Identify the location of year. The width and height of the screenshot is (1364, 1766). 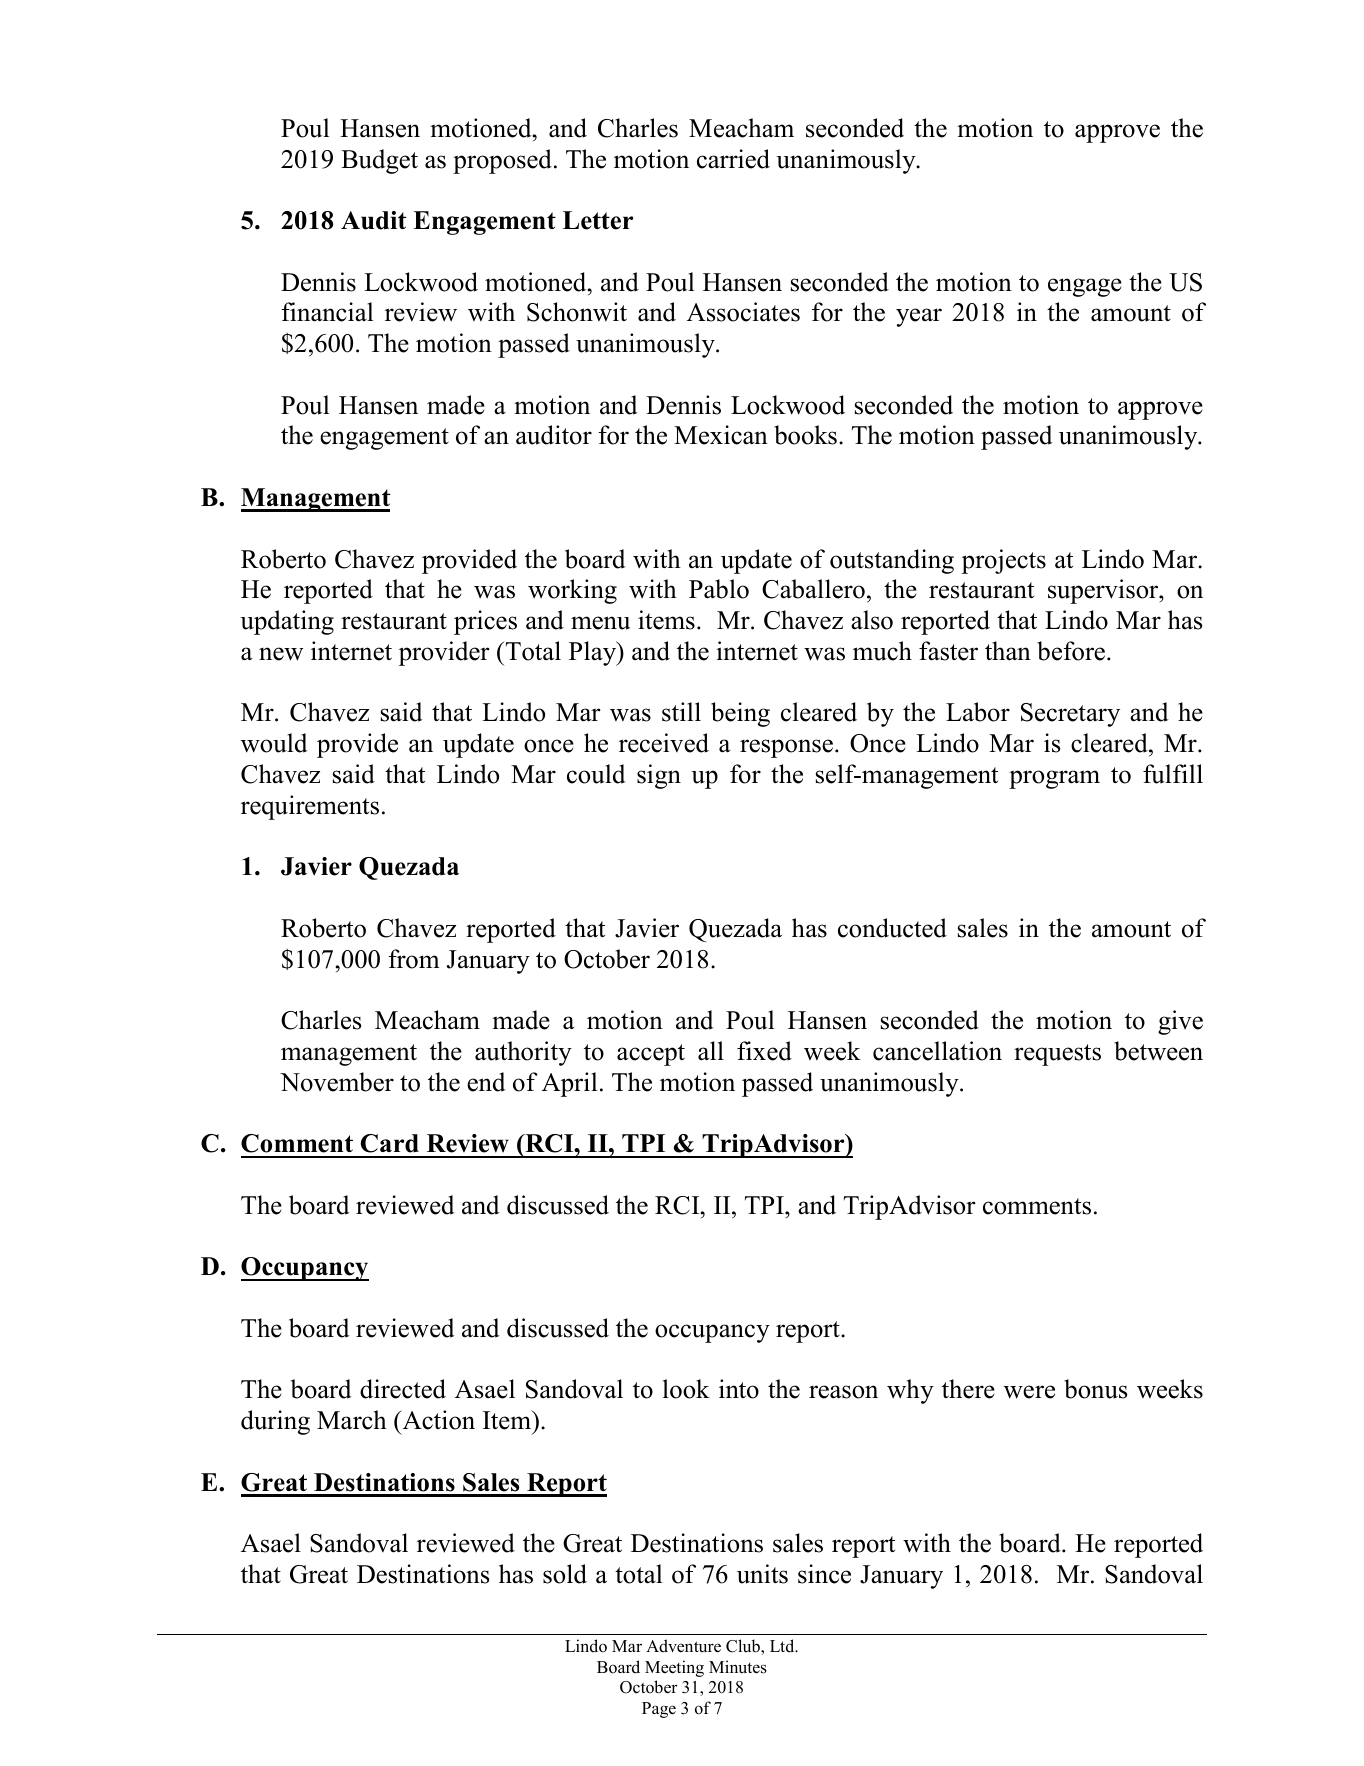
(919, 317).
